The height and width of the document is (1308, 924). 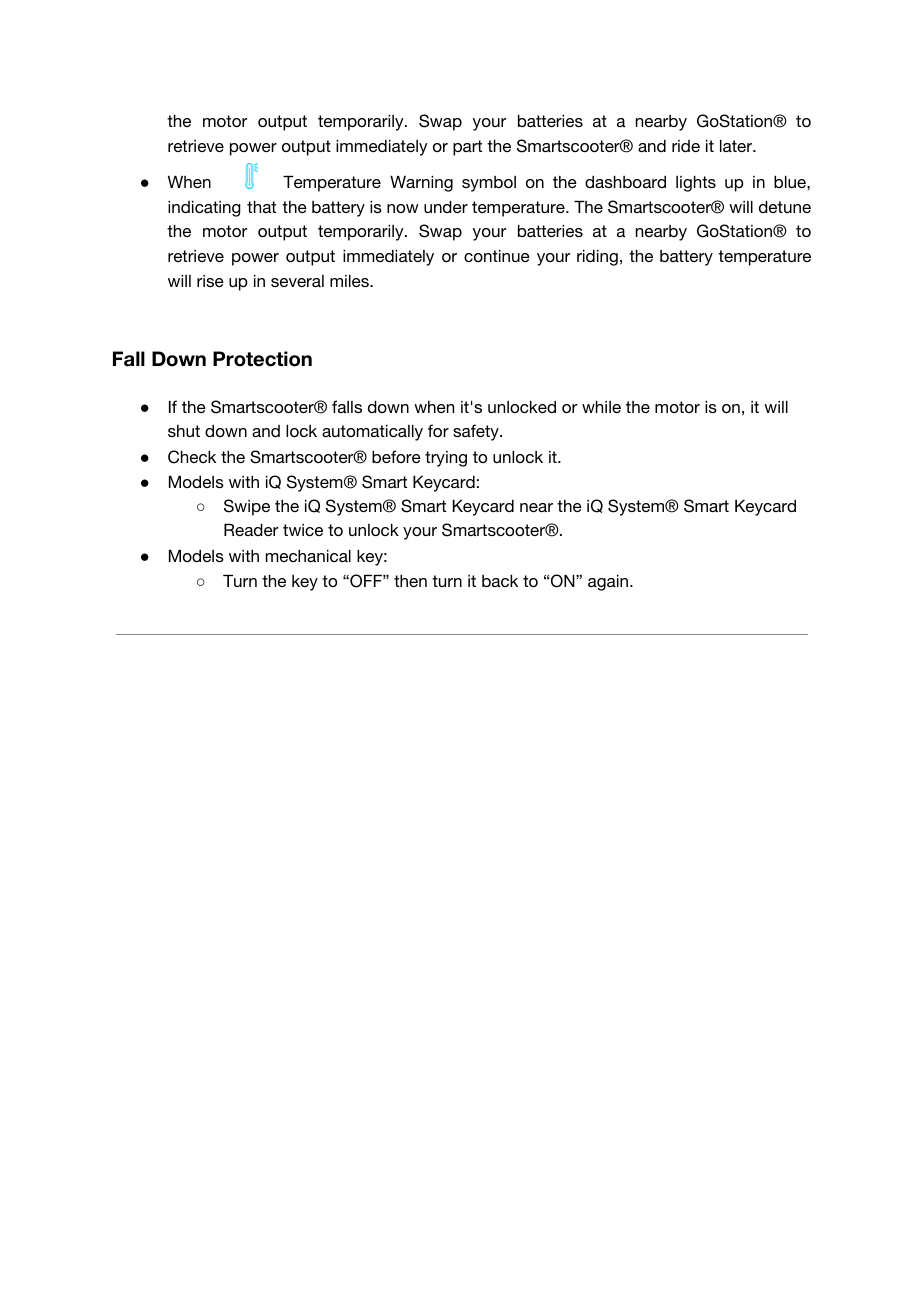 I want to click on again, so click(x=609, y=583).
